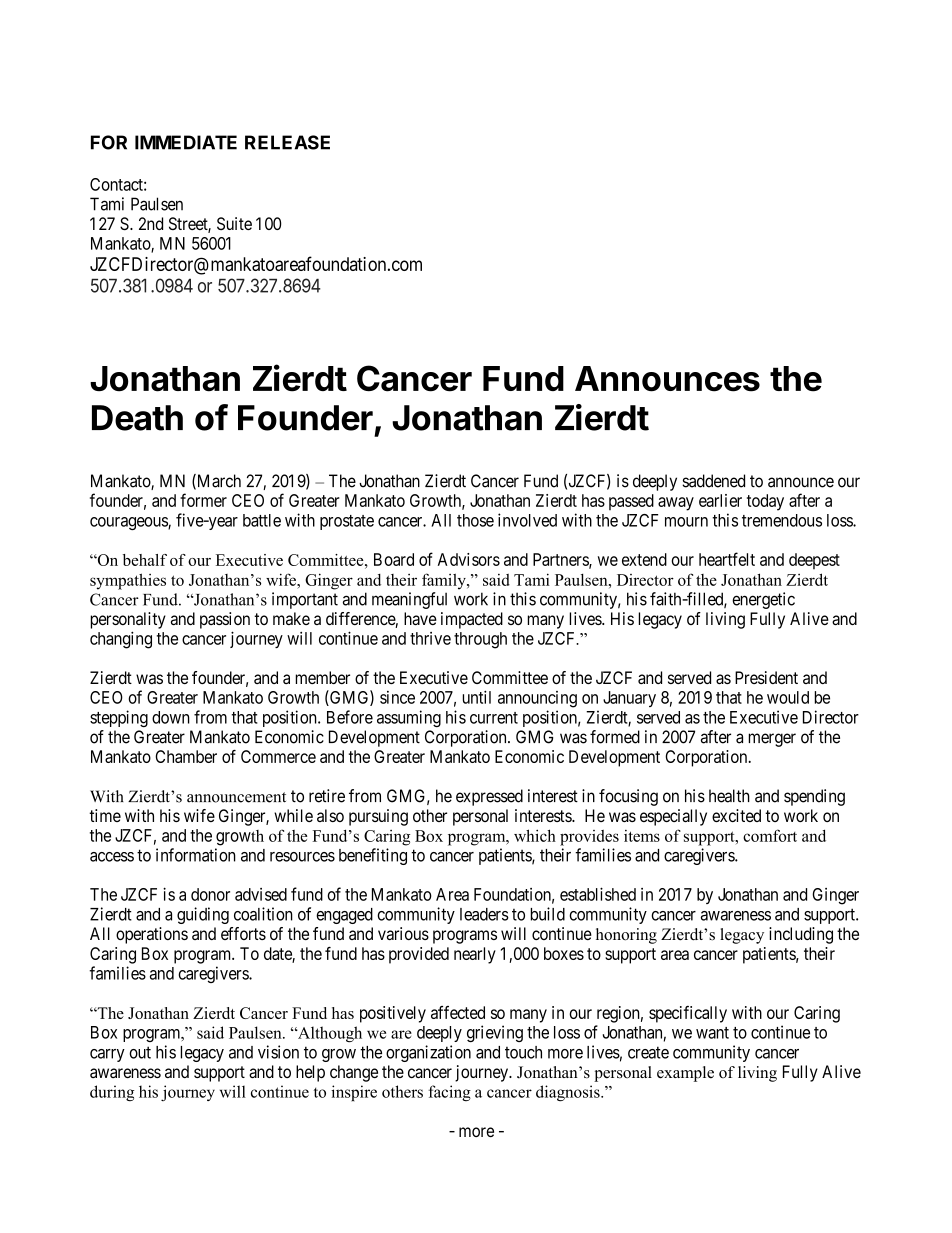 This screenshot has width=952, height=1233. Describe the element at coordinates (140, 1052) in the screenshot. I see `out` at that location.
